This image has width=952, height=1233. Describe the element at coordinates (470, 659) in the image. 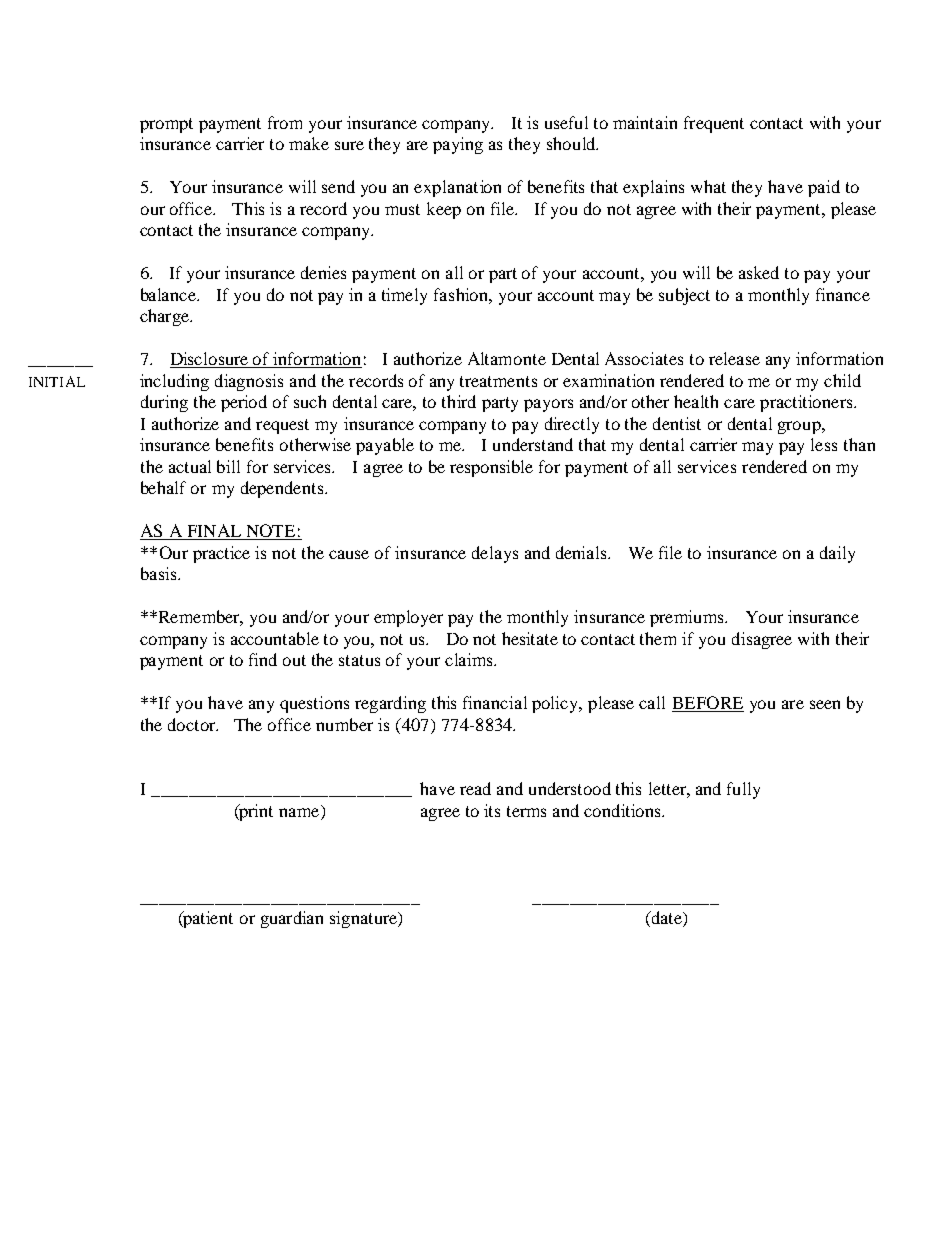

I see `claims` at that location.
